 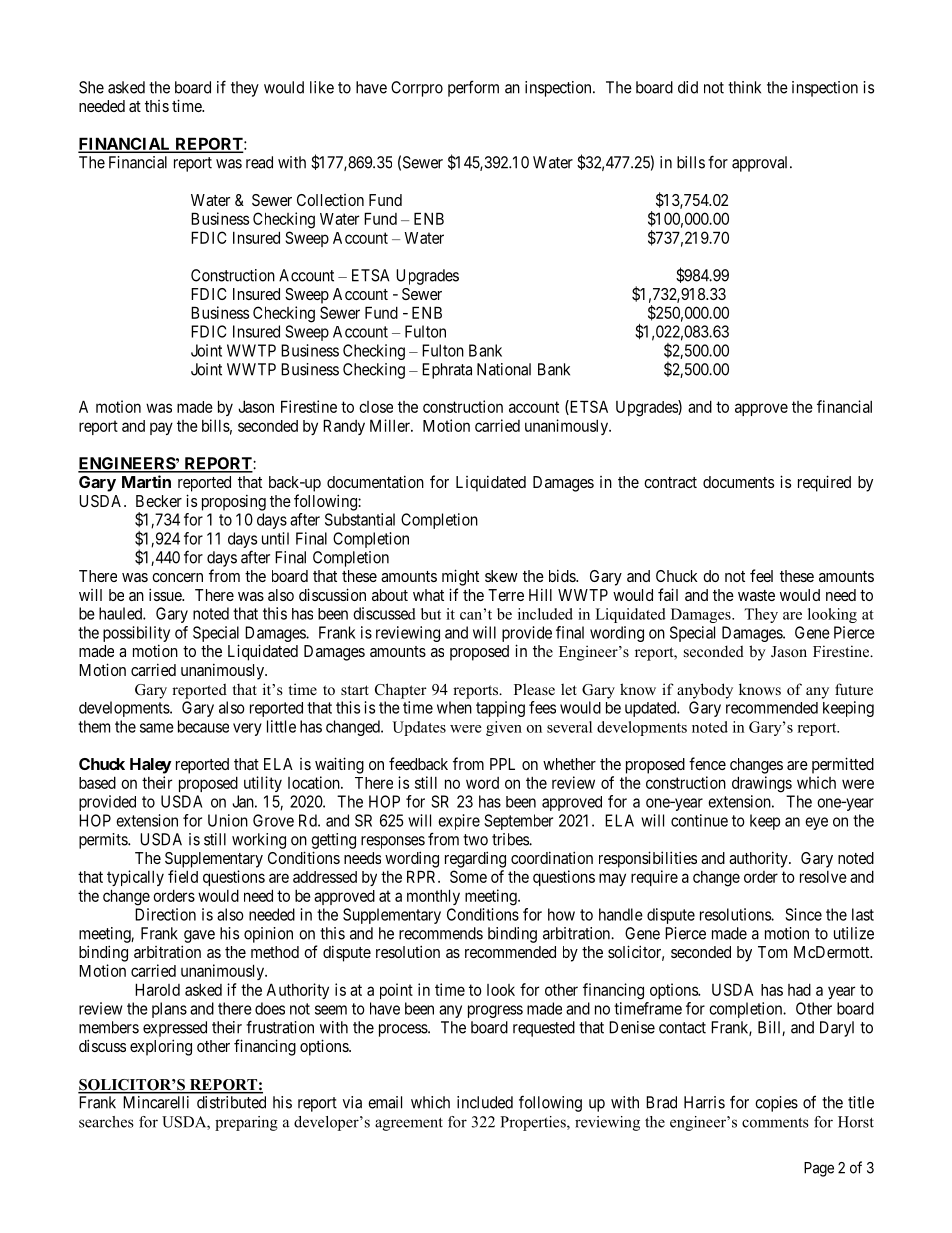 I want to click on gave, so click(x=199, y=936).
